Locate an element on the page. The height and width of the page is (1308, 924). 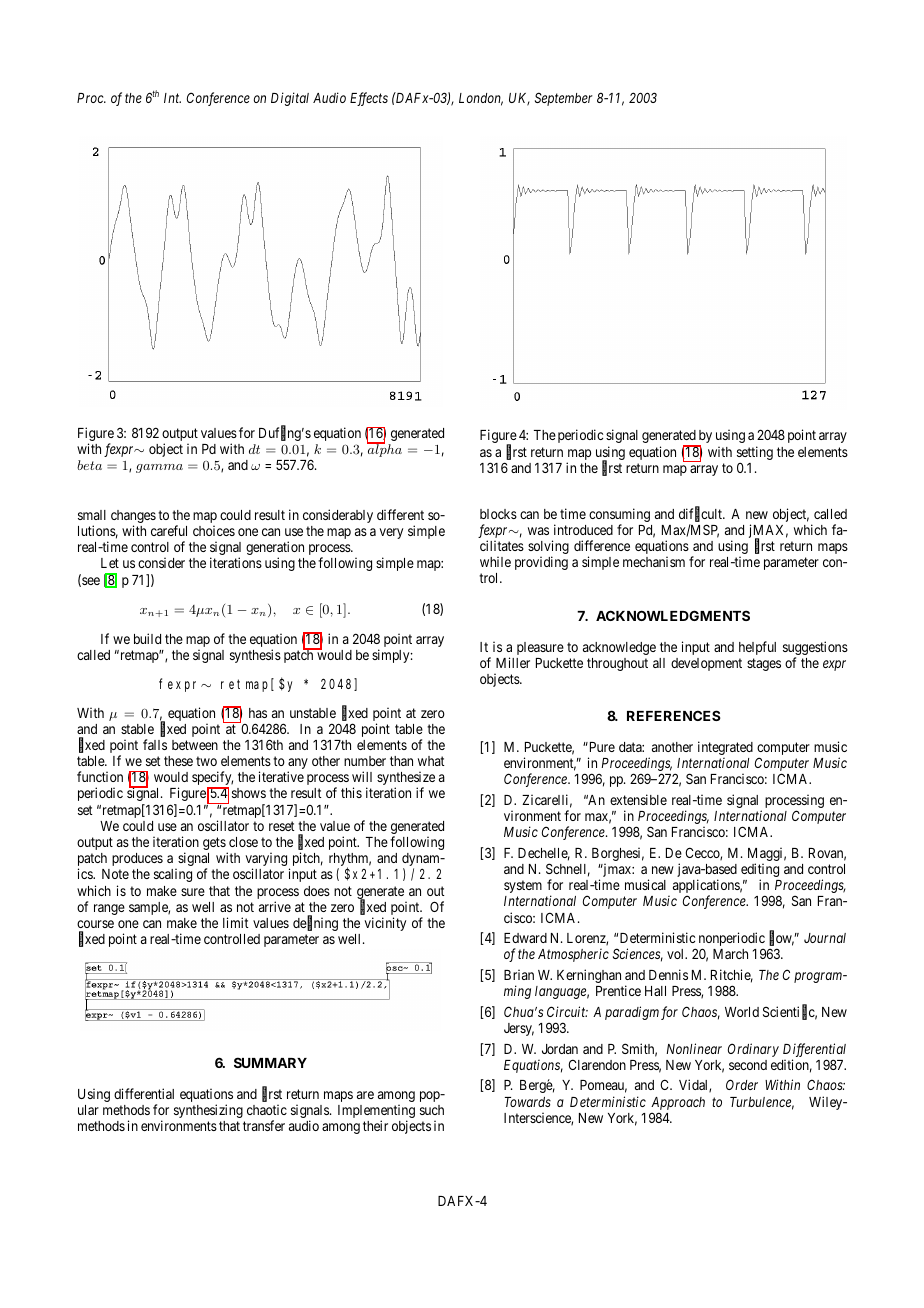
second is located at coordinates (748, 1065).
